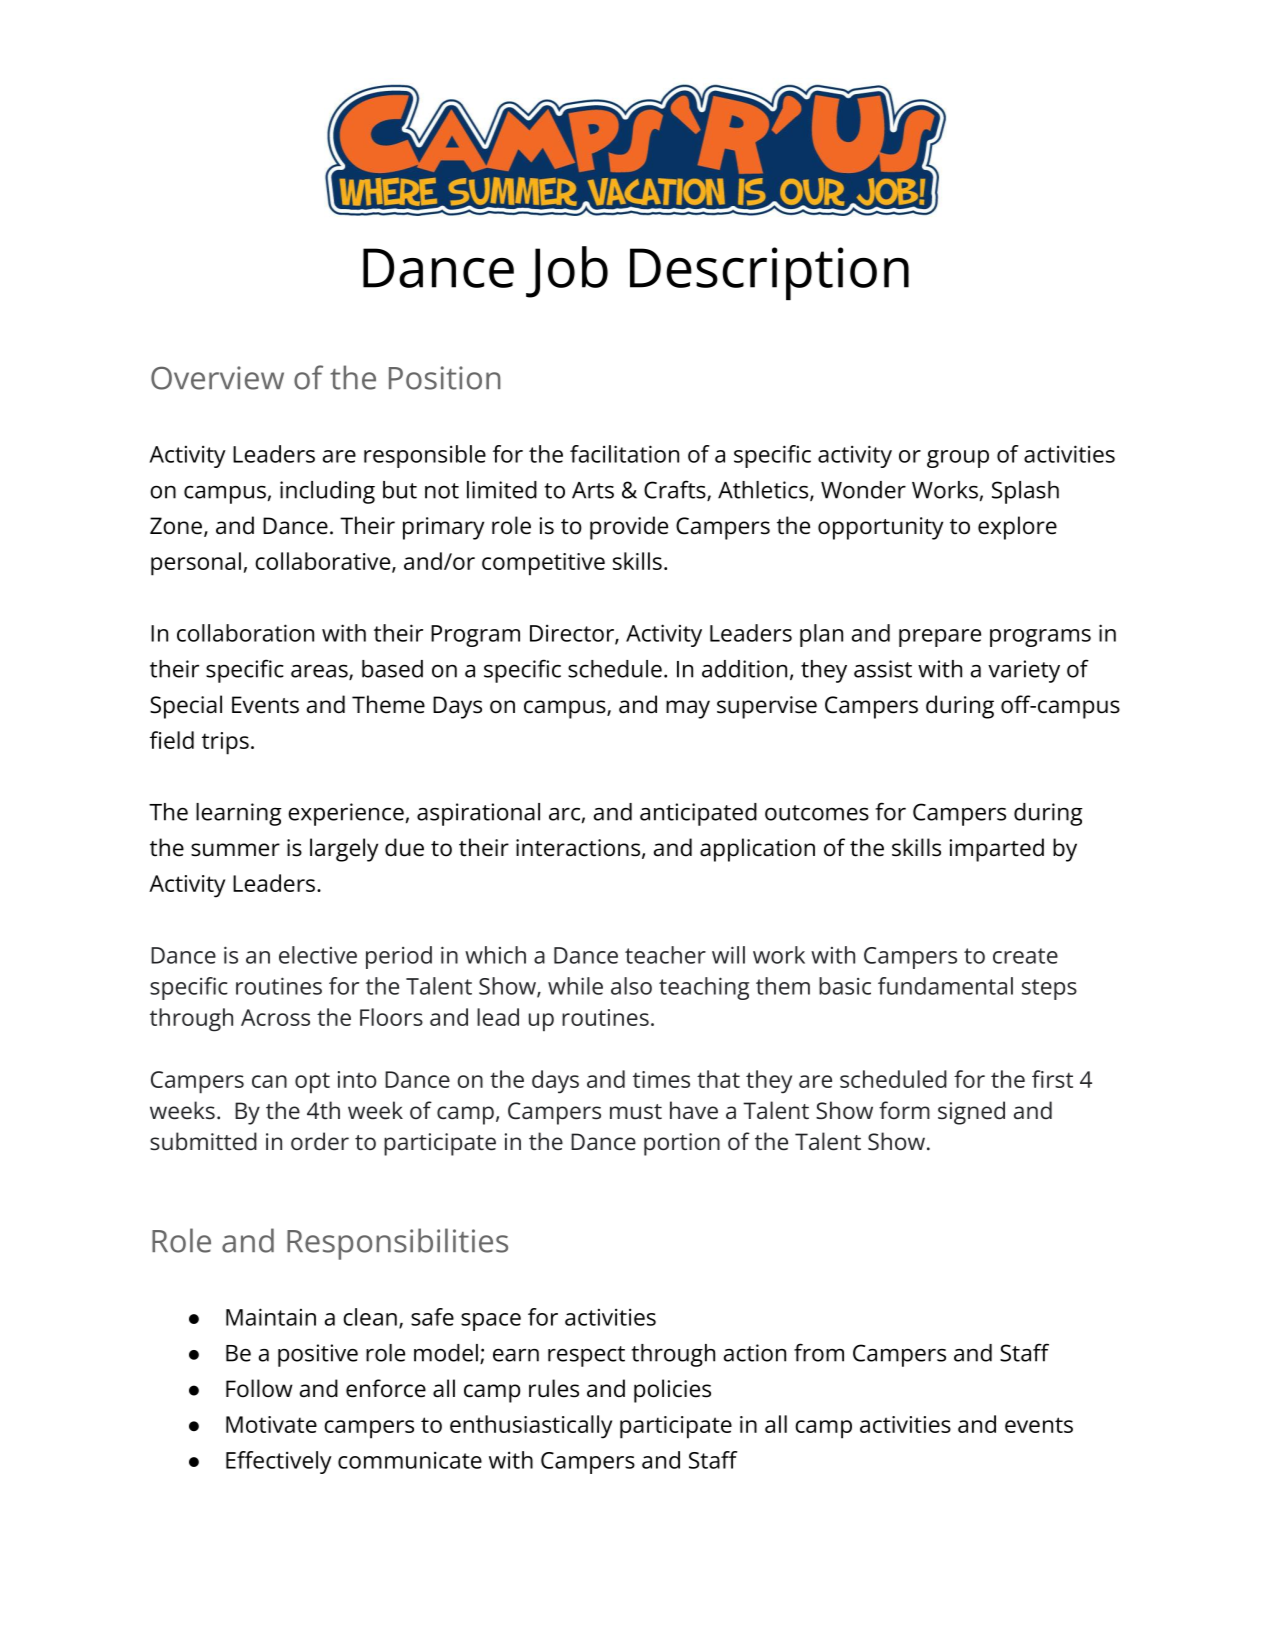 The height and width of the screenshot is (1645, 1271). I want to click on Job, so click(567, 272).
